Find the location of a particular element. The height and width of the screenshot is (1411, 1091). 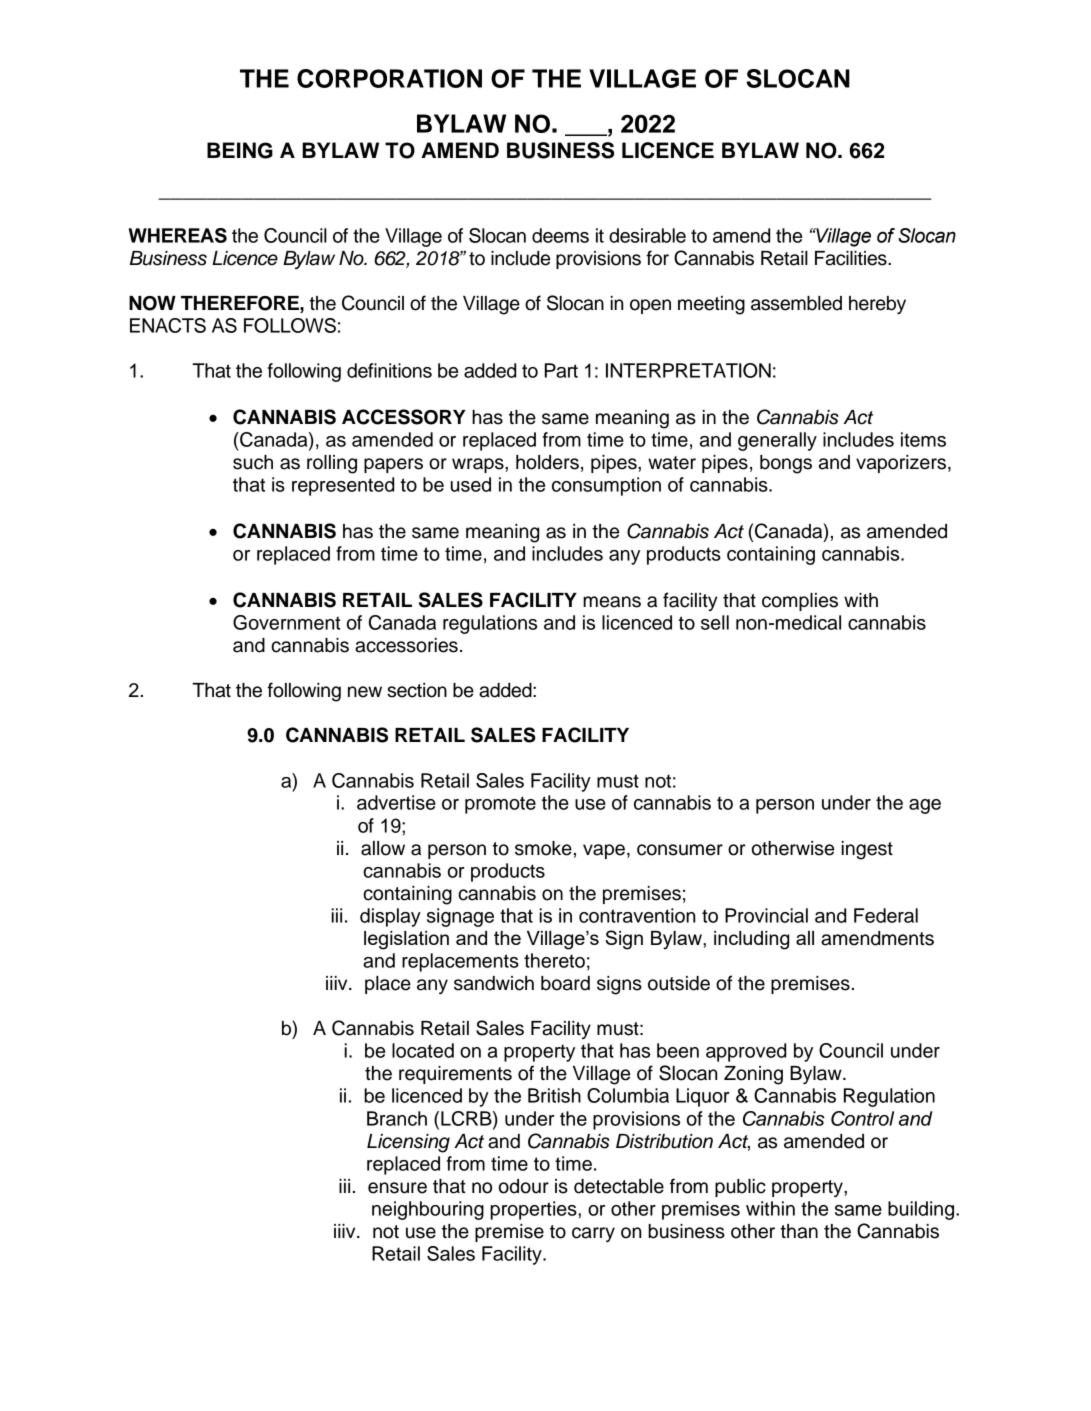

ensure is located at coordinates (397, 1188).
